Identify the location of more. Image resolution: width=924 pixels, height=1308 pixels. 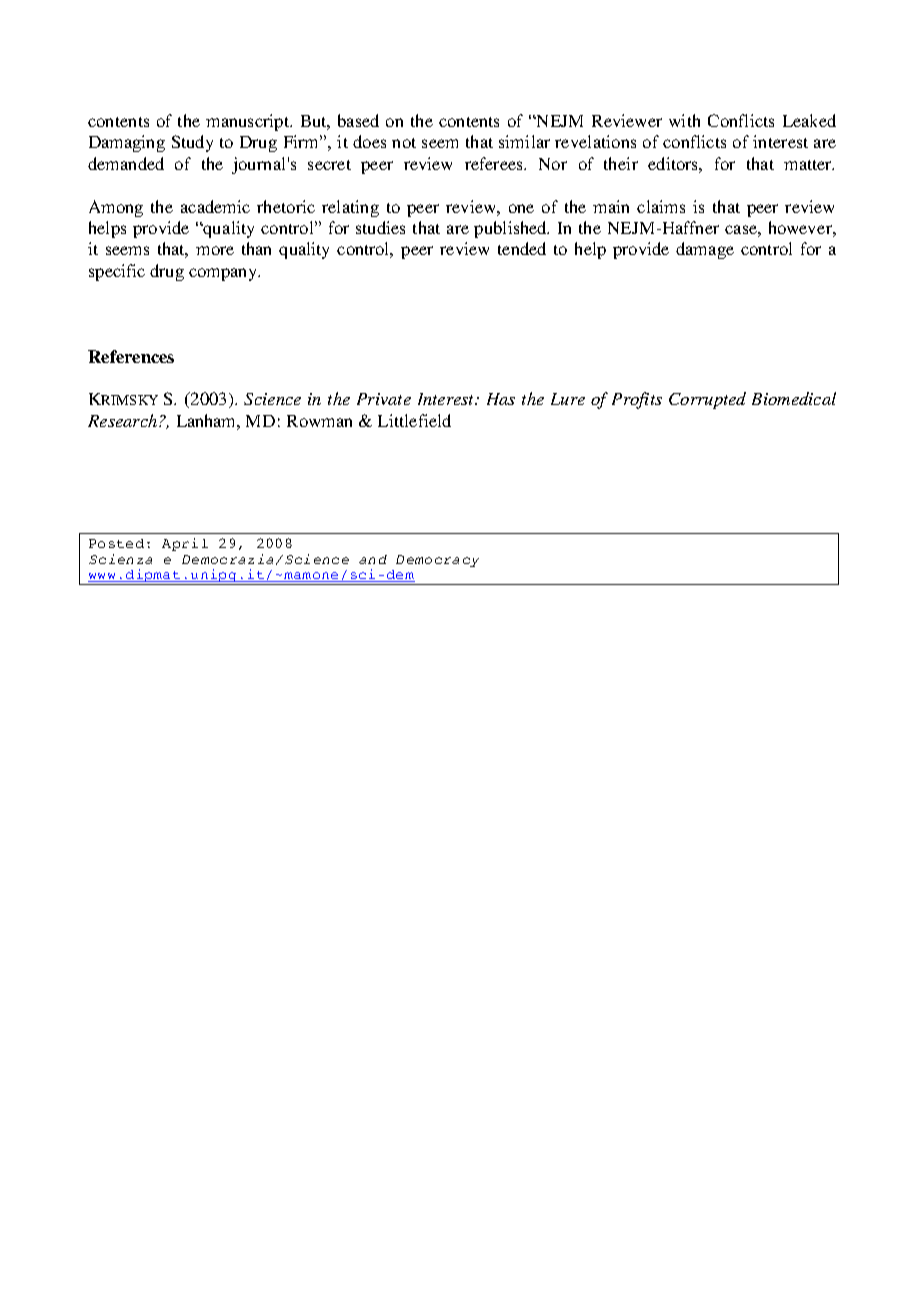
(215, 250).
